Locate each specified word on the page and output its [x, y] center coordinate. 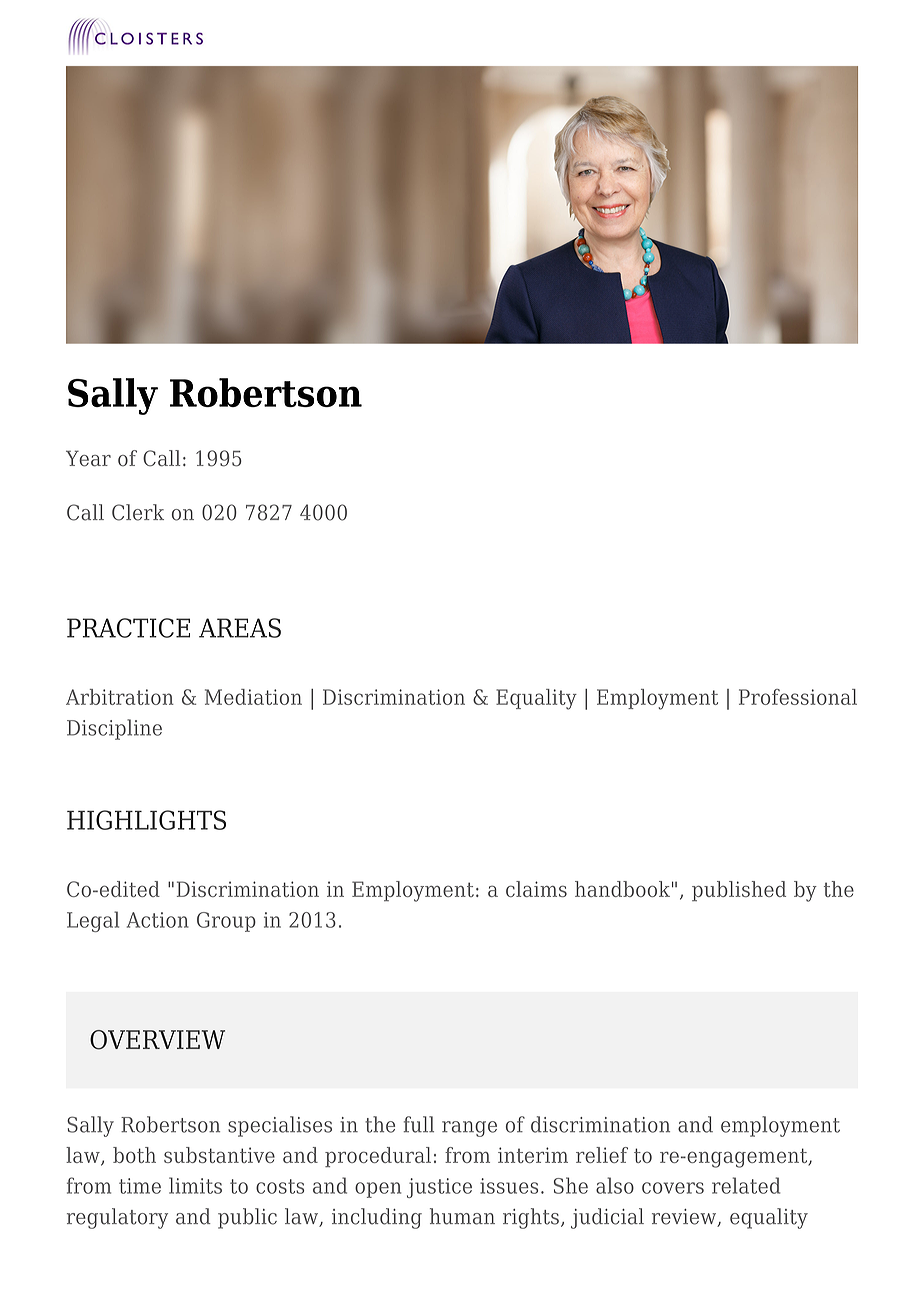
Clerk [138, 512]
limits [195, 1185]
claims [536, 889]
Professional [798, 697]
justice [439, 1188]
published [739, 891]
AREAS [240, 628]
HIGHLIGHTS [146, 820]
